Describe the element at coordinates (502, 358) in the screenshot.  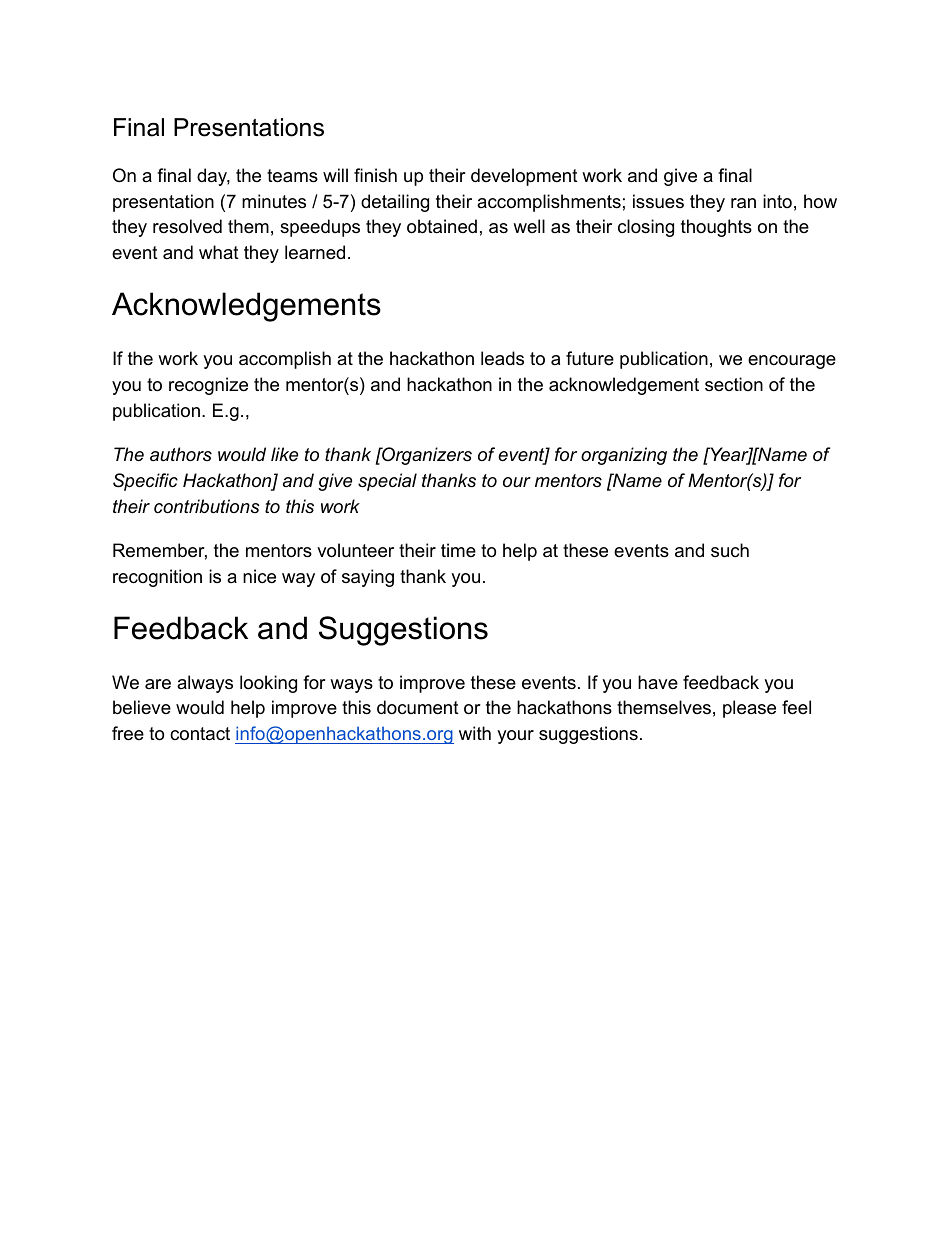
I see `leads` at that location.
